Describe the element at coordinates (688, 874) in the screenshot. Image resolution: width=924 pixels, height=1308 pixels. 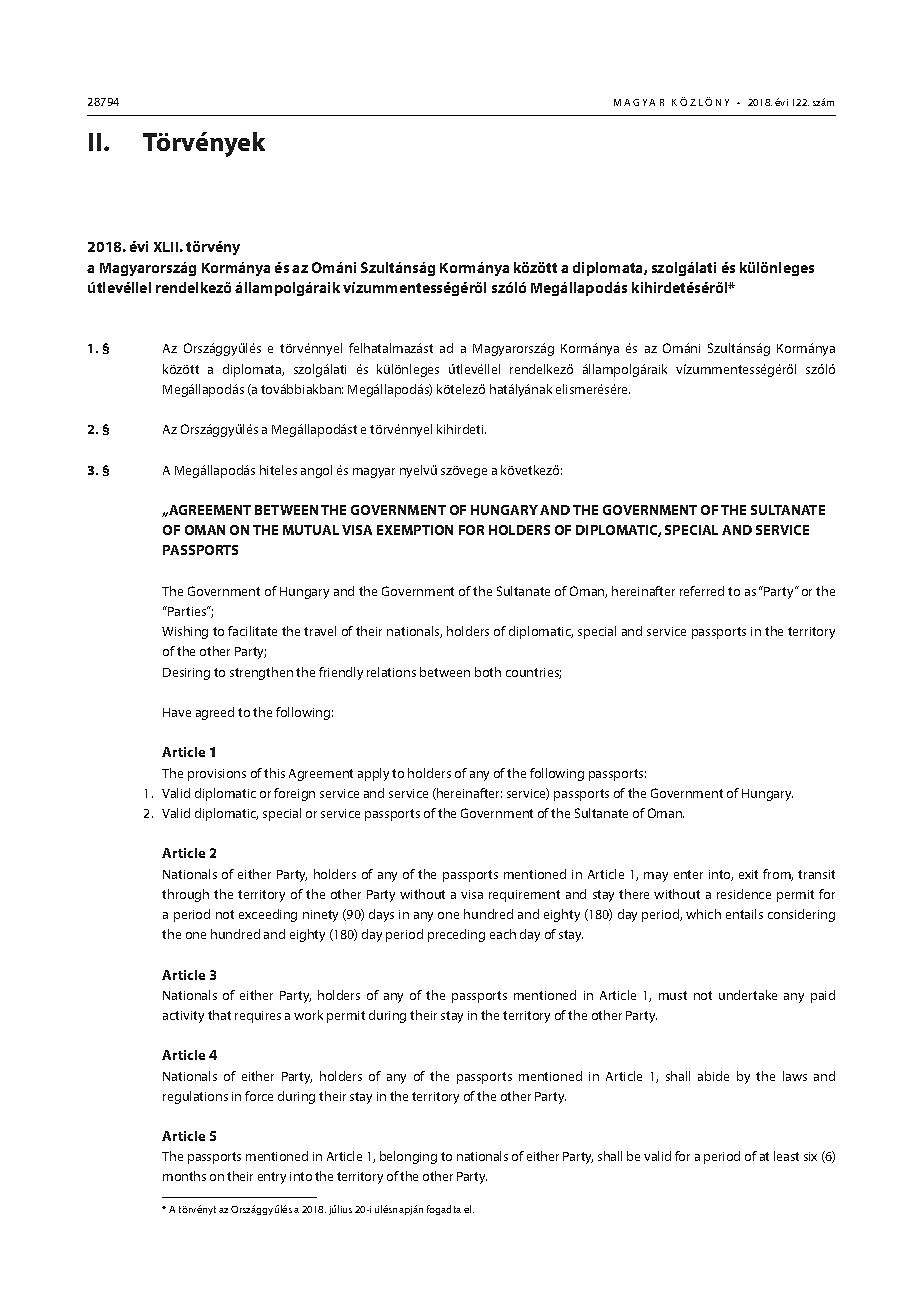
I see `enter` at that location.
